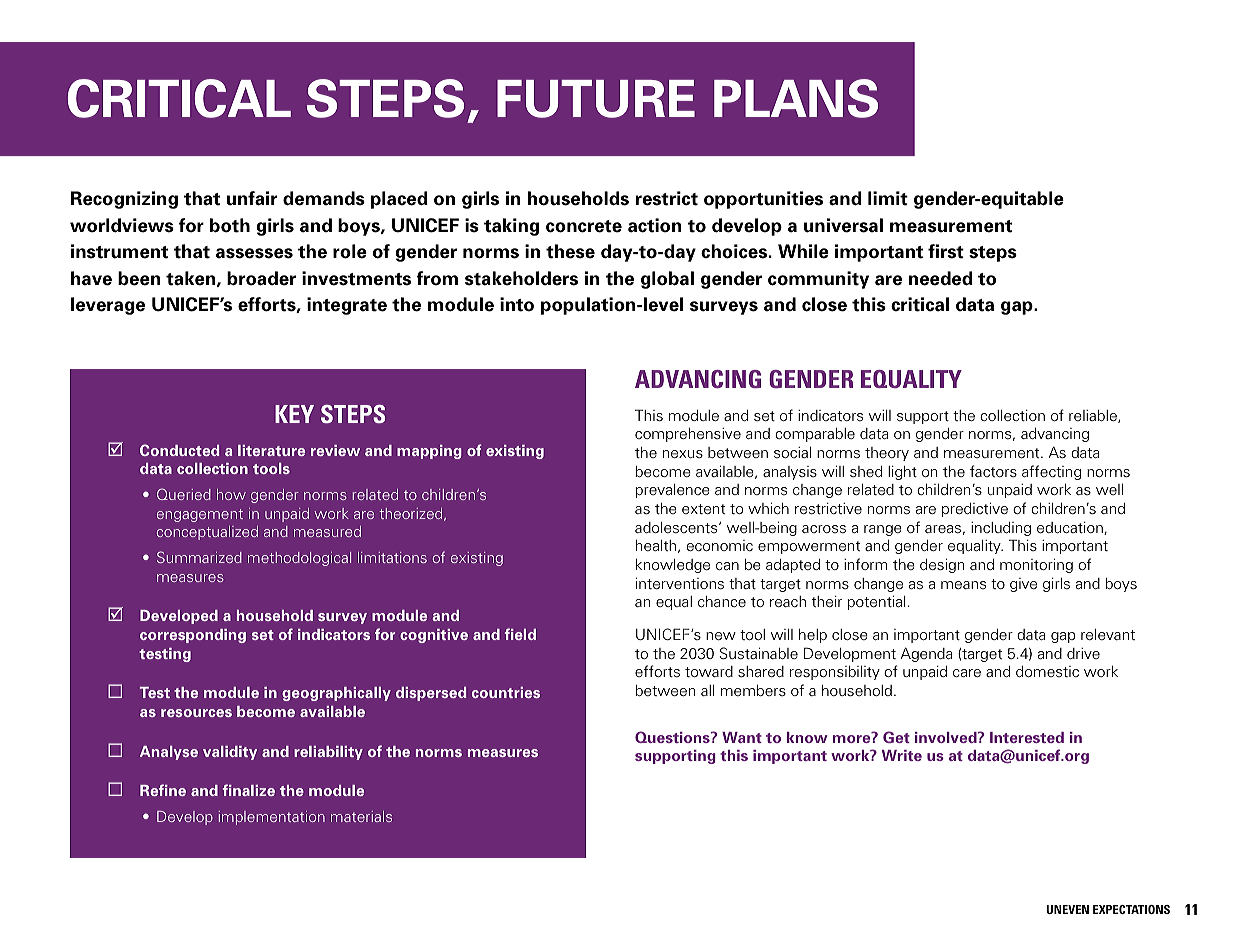 This screenshot has height=952, width=1233. What do you see at coordinates (967, 673) in the screenshot?
I see `care` at bounding box center [967, 673].
